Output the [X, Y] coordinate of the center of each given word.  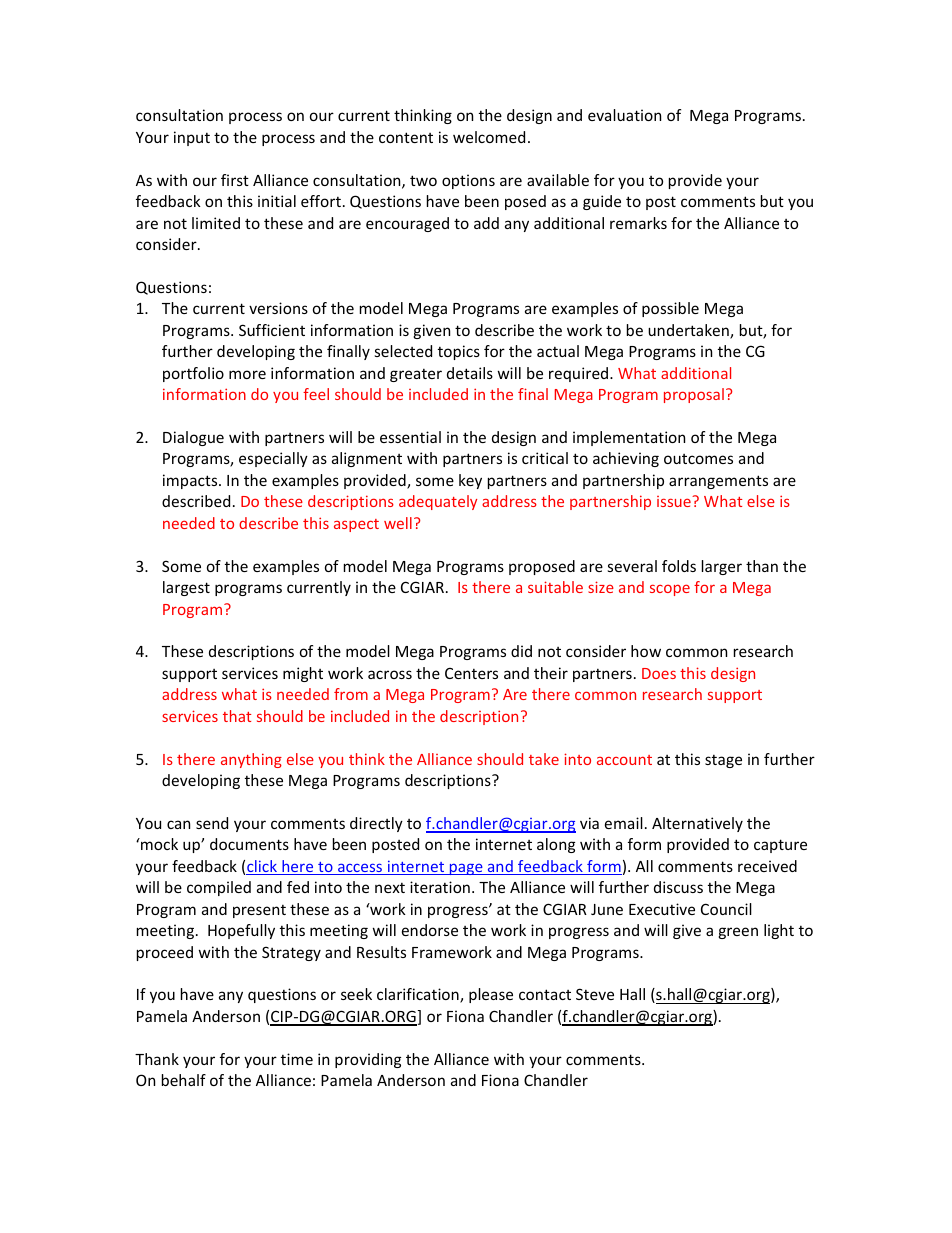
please [491, 995]
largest [186, 588]
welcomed [489, 137]
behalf [184, 1080]
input [192, 138]
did [521, 651]
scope [670, 590]
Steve [595, 994]
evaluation [624, 115]
